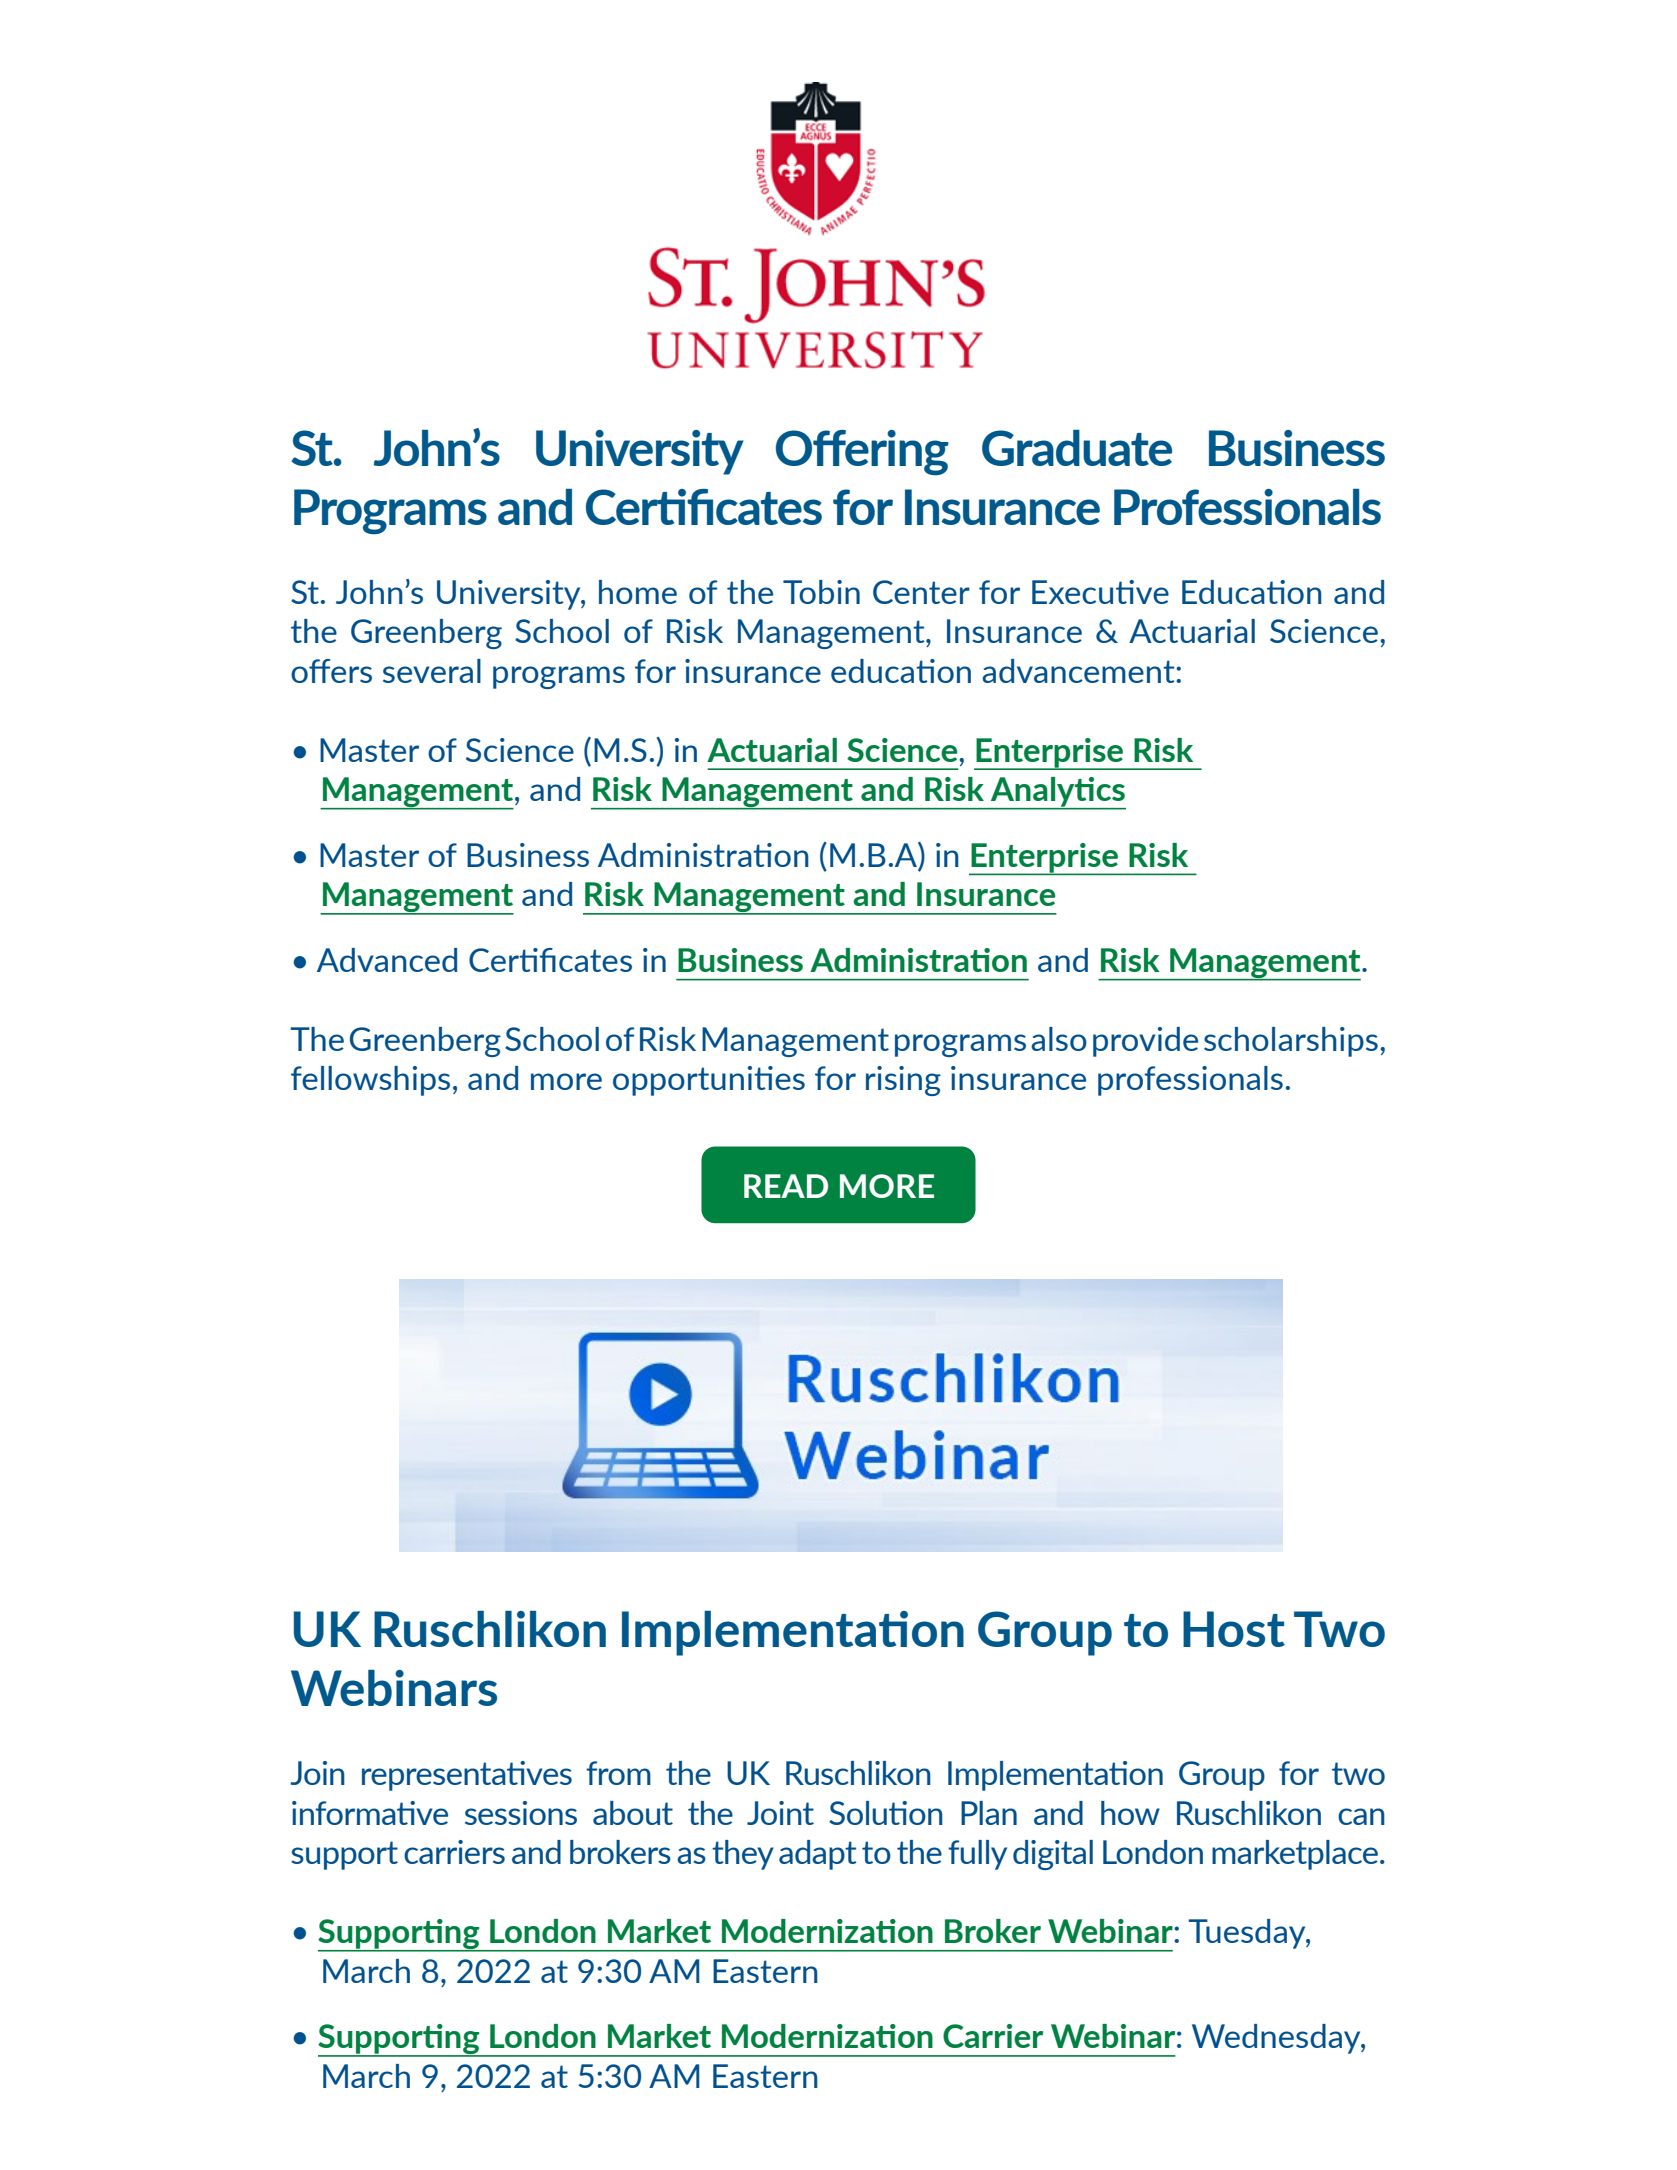  What do you see at coordinates (709, 1081) in the image?
I see `opportunities` at bounding box center [709, 1081].
